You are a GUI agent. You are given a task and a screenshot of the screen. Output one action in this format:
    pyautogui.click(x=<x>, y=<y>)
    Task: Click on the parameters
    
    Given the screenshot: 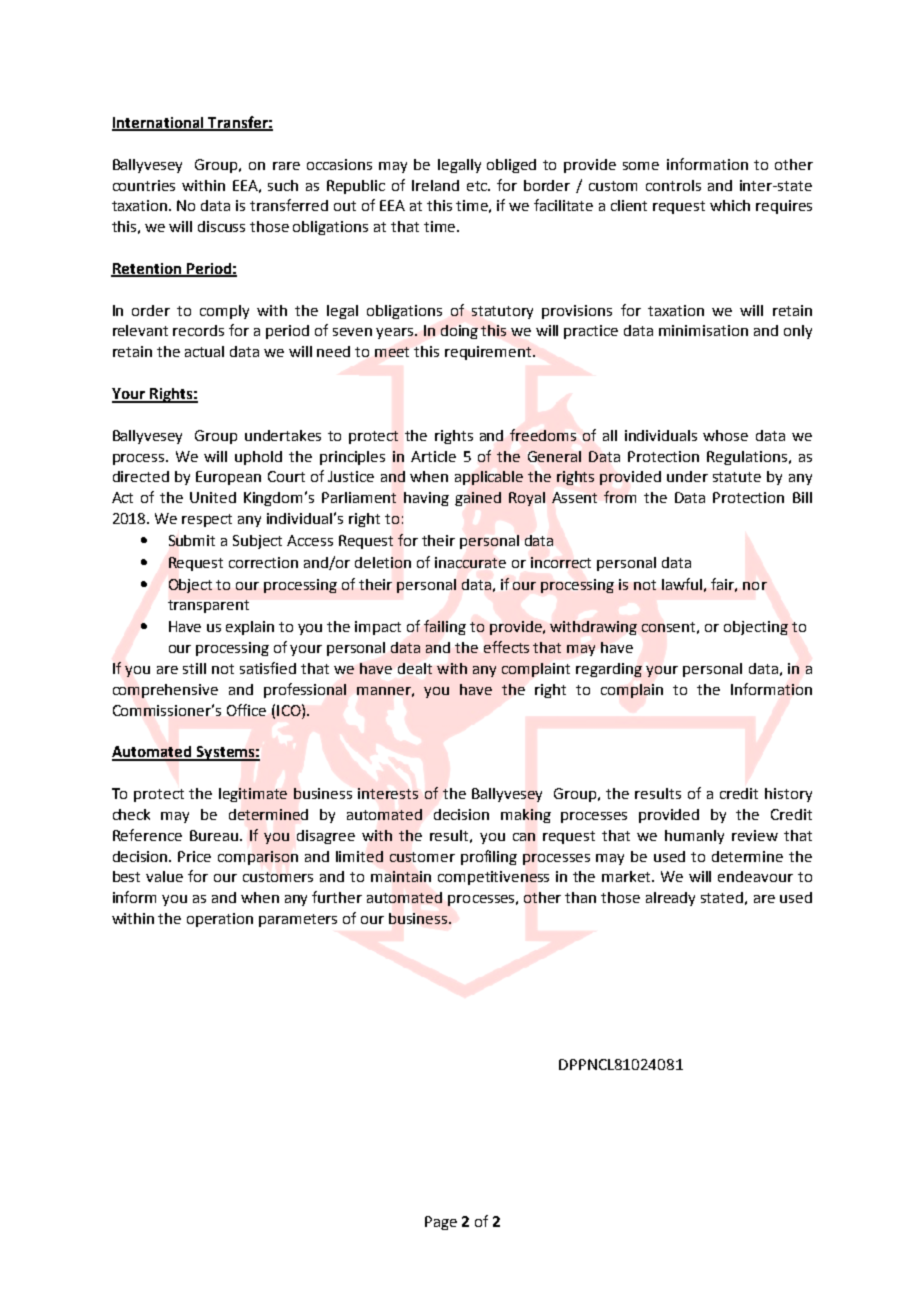 What is the action you would take?
    pyautogui.click(x=298, y=920)
